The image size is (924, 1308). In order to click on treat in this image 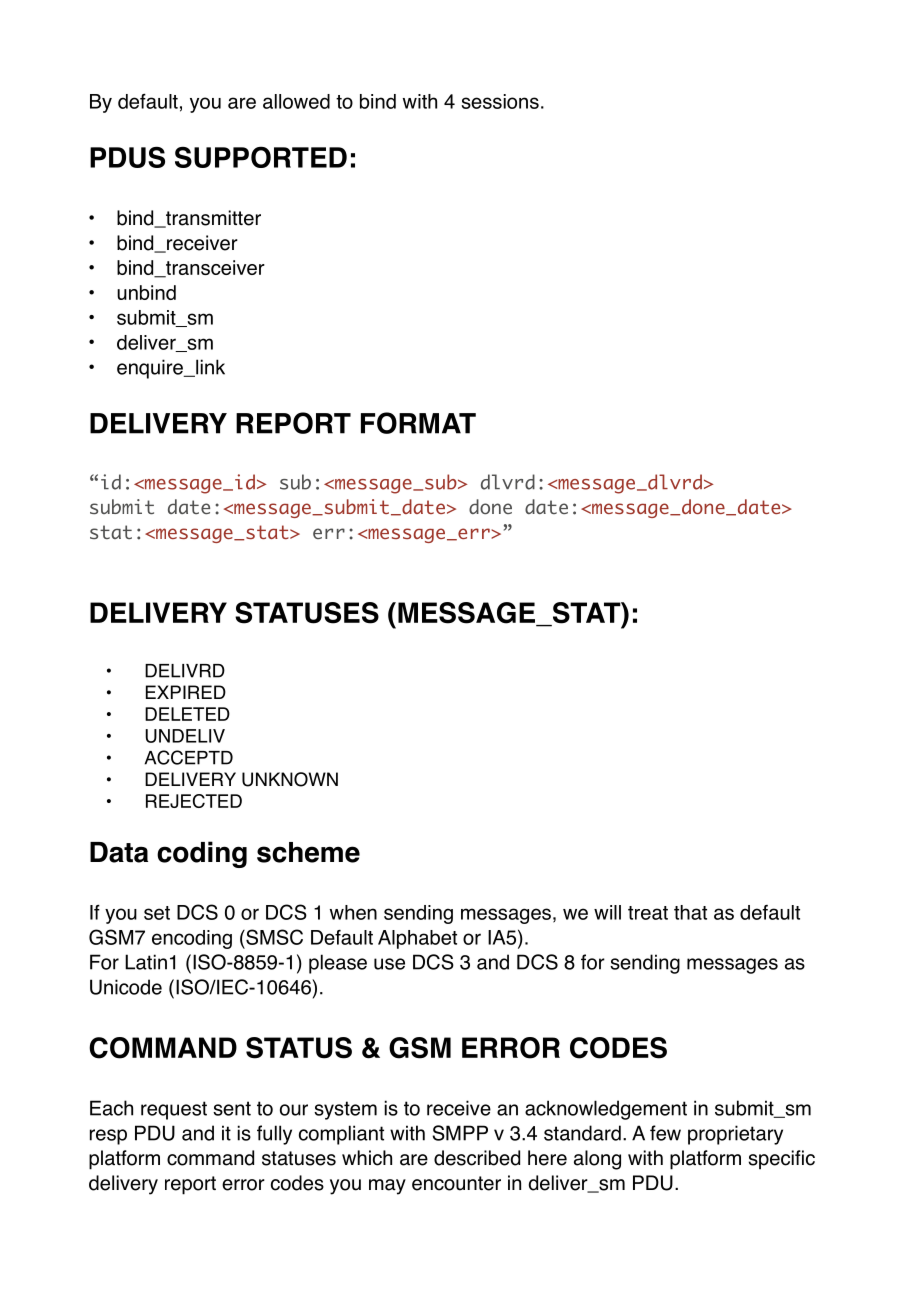, I will do `click(648, 913)`.
